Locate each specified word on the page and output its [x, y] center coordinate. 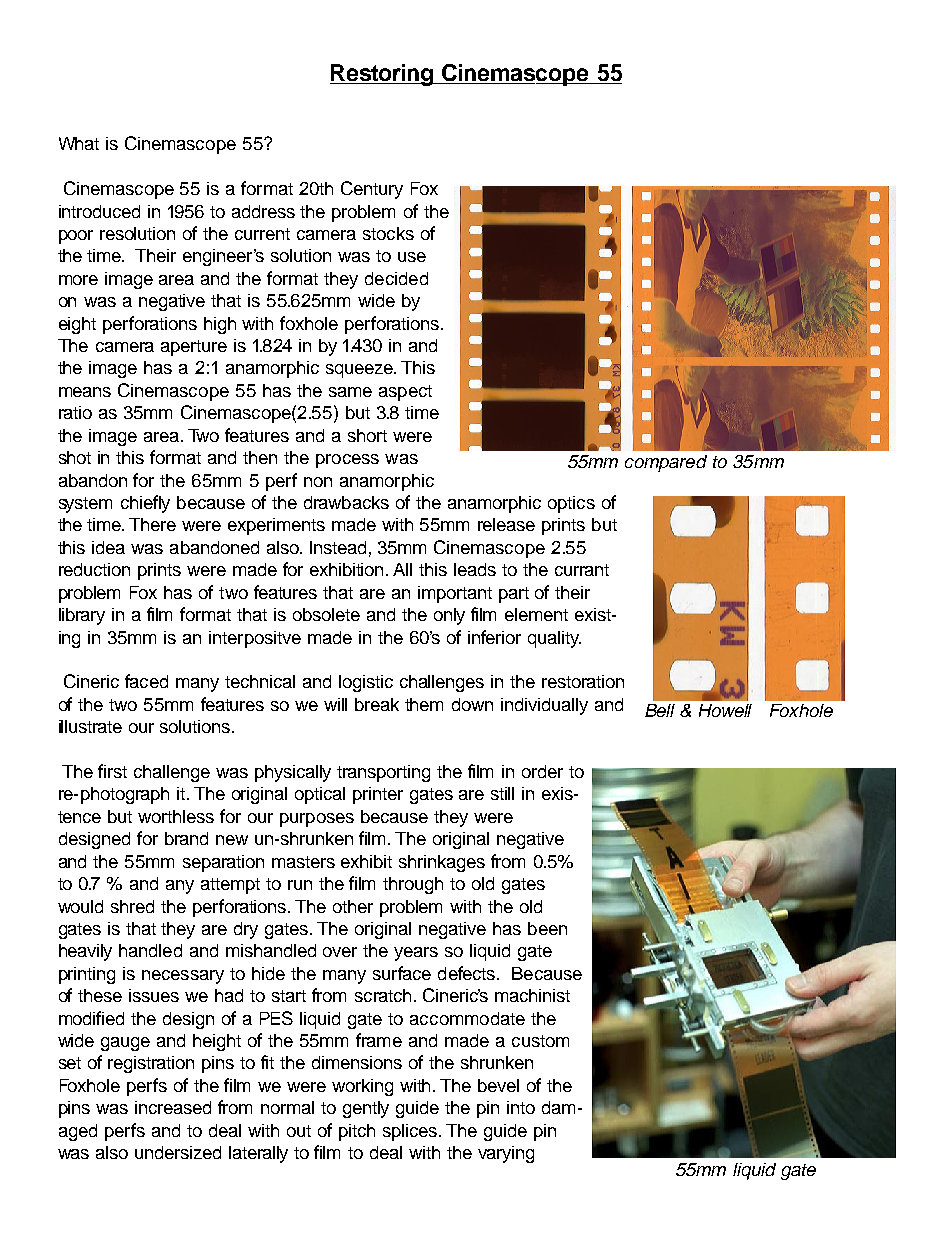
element [536, 614]
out [299, 1131]
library [82, 616]
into [521, 1107]
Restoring [382, 75]
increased [173, 1107]
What [79, 143]
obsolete [326, 614]
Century [372, 190]
